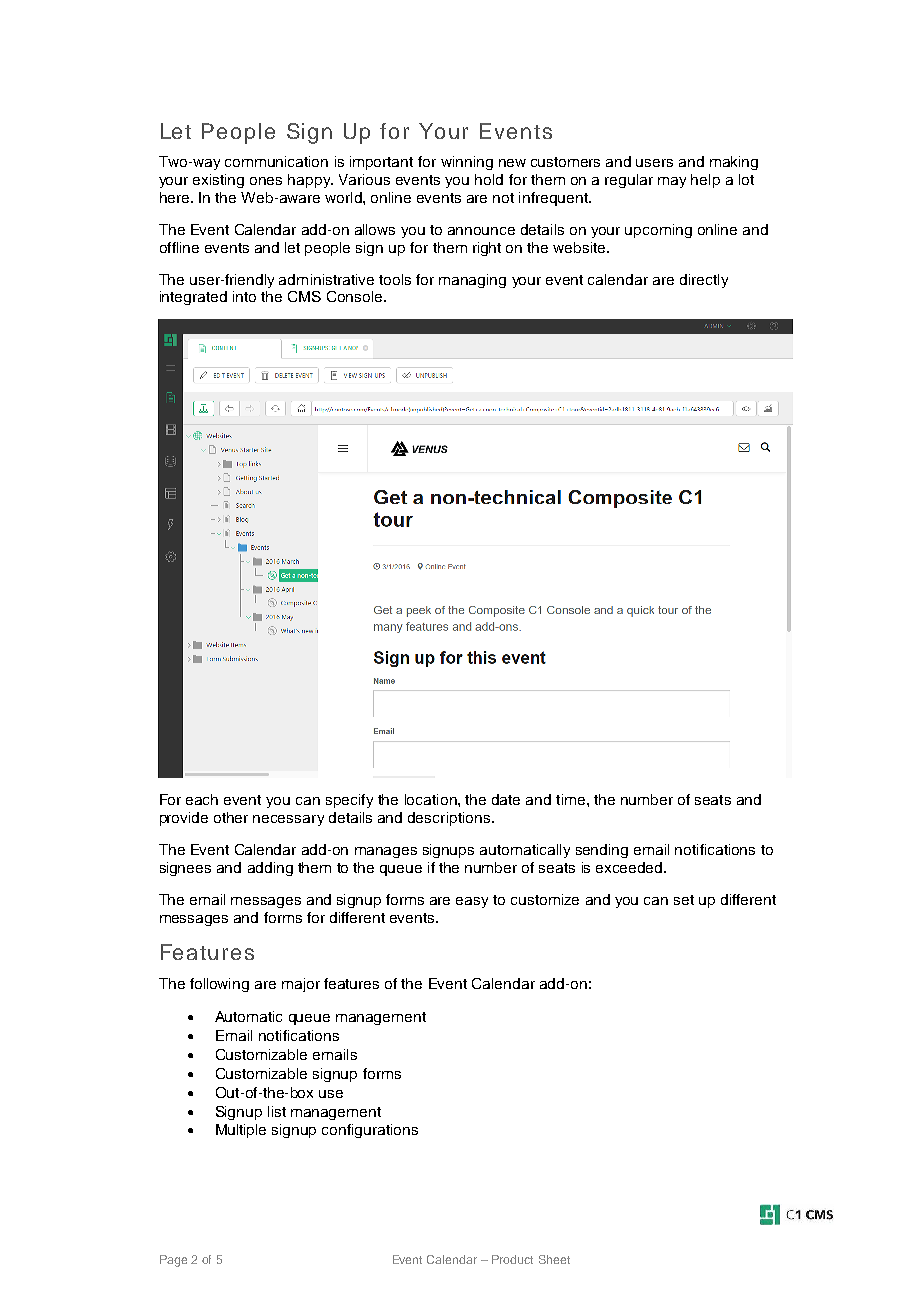  What do you see at coordinates (266, 181) in the document?
I see `ones` at bounding box center [266, 181].
